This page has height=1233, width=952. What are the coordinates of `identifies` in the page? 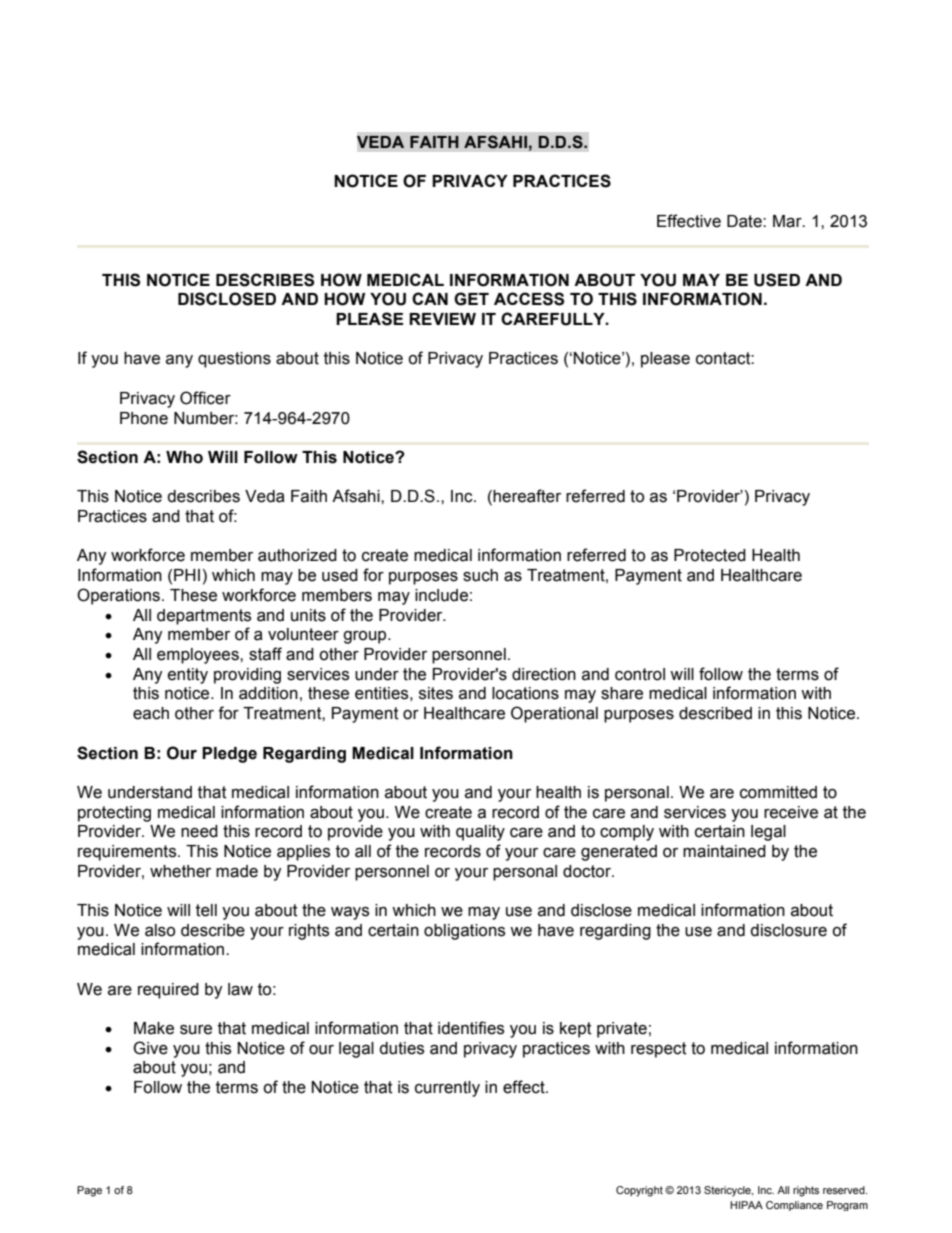 It's located at (471, 1028).
